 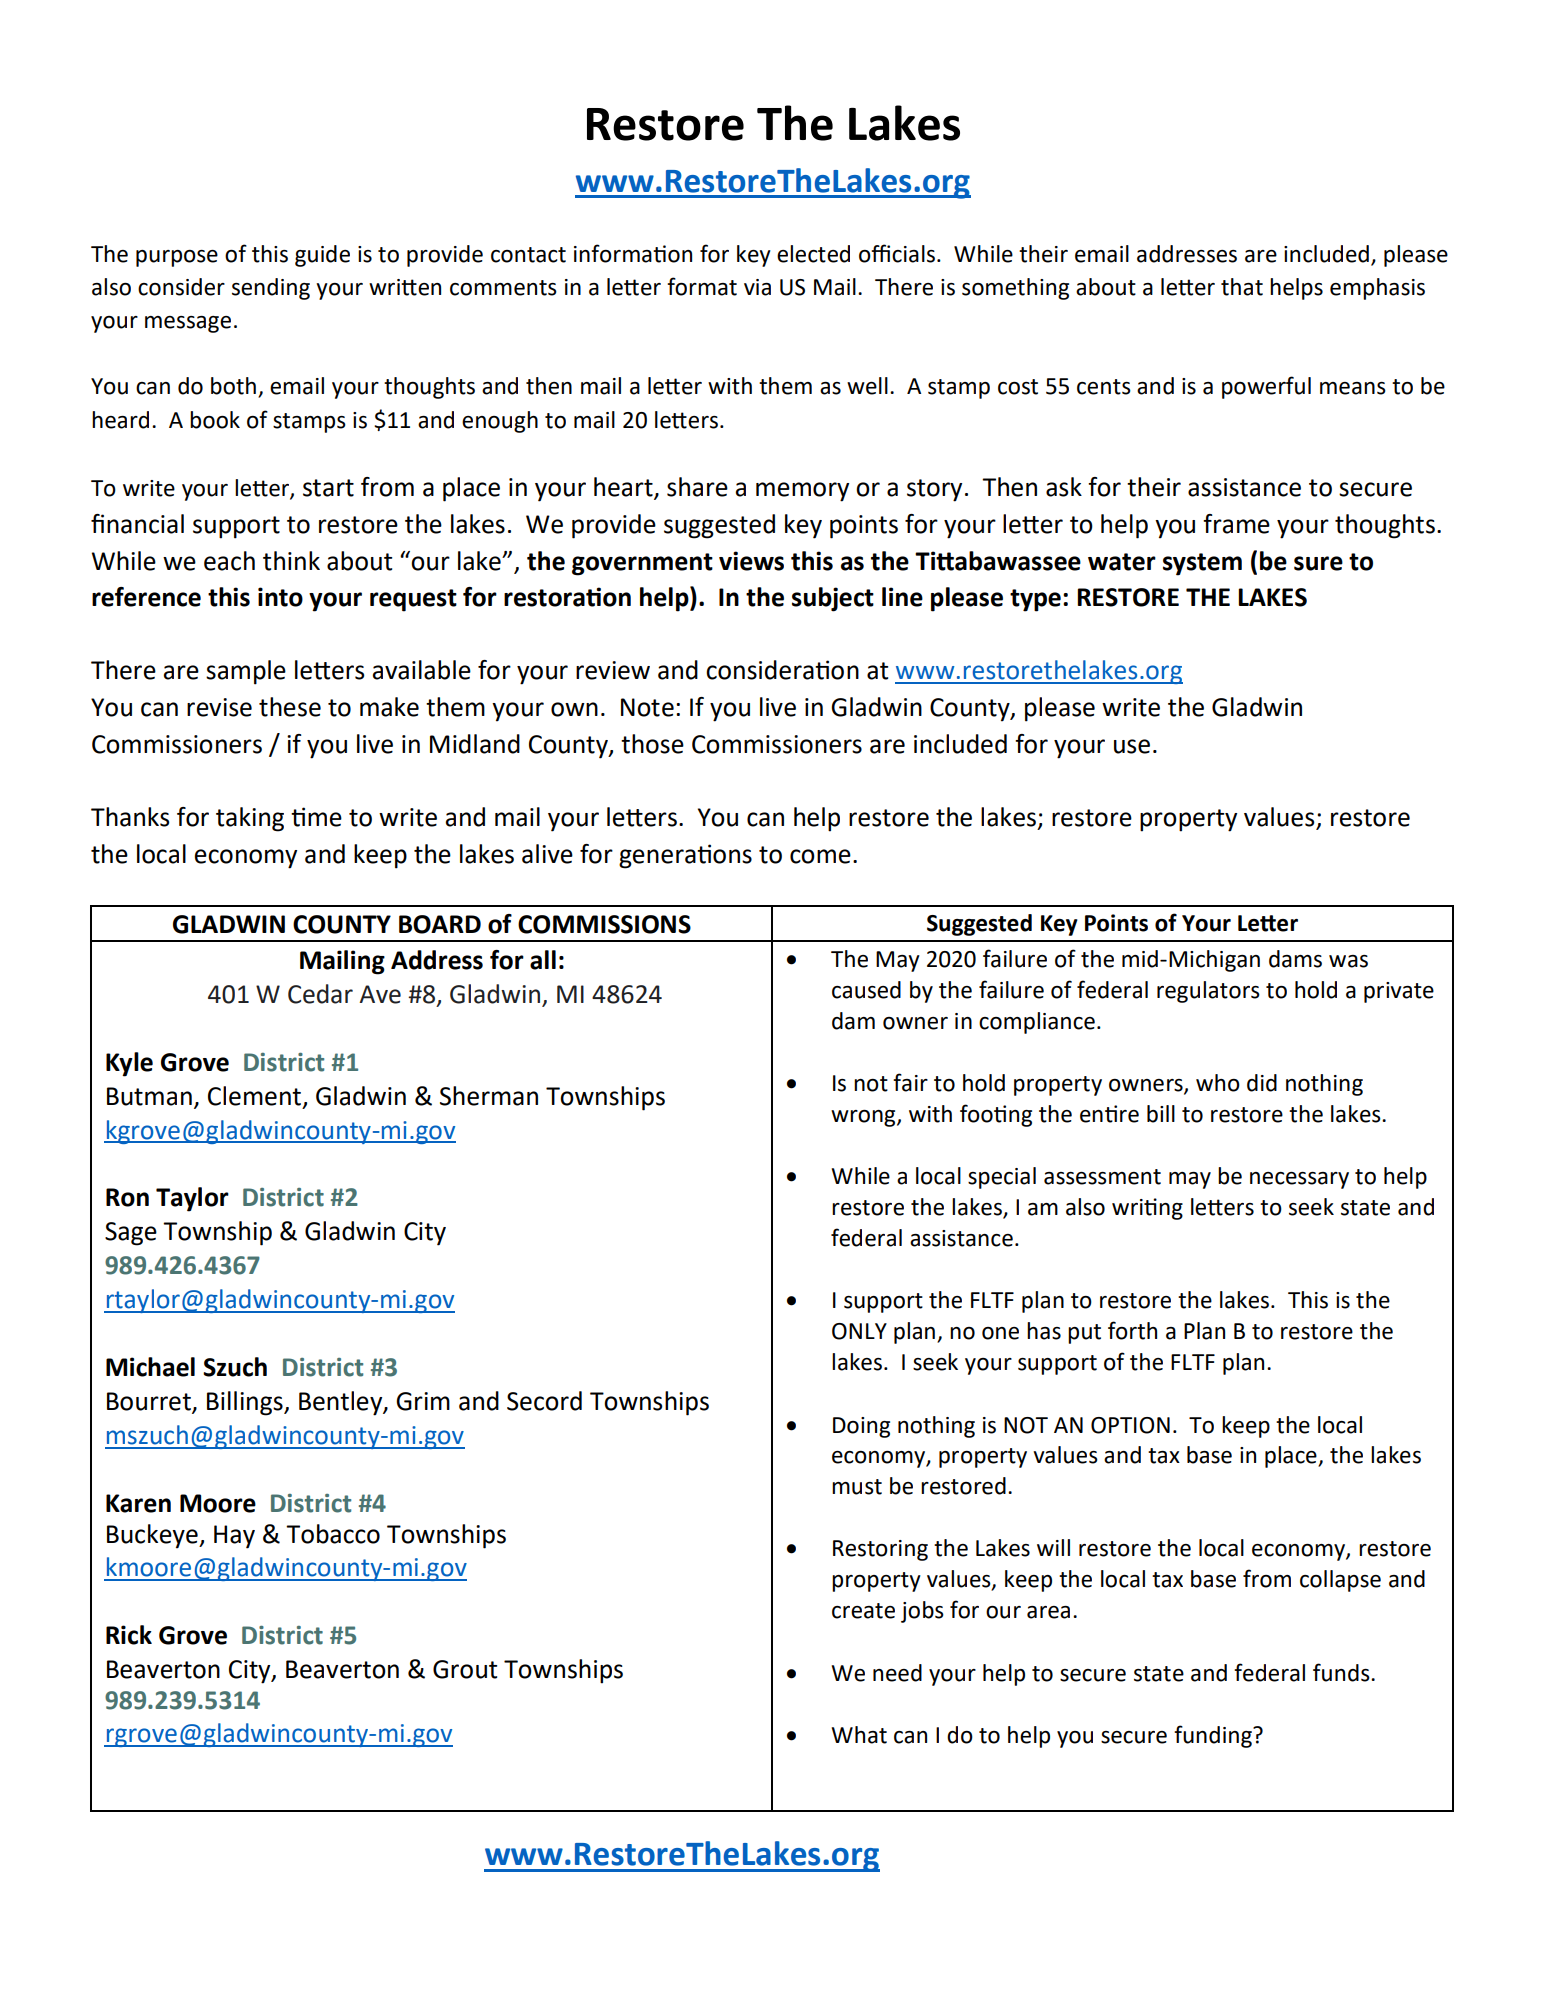 I want to click on regulators, so click(x=1208, y=992).
